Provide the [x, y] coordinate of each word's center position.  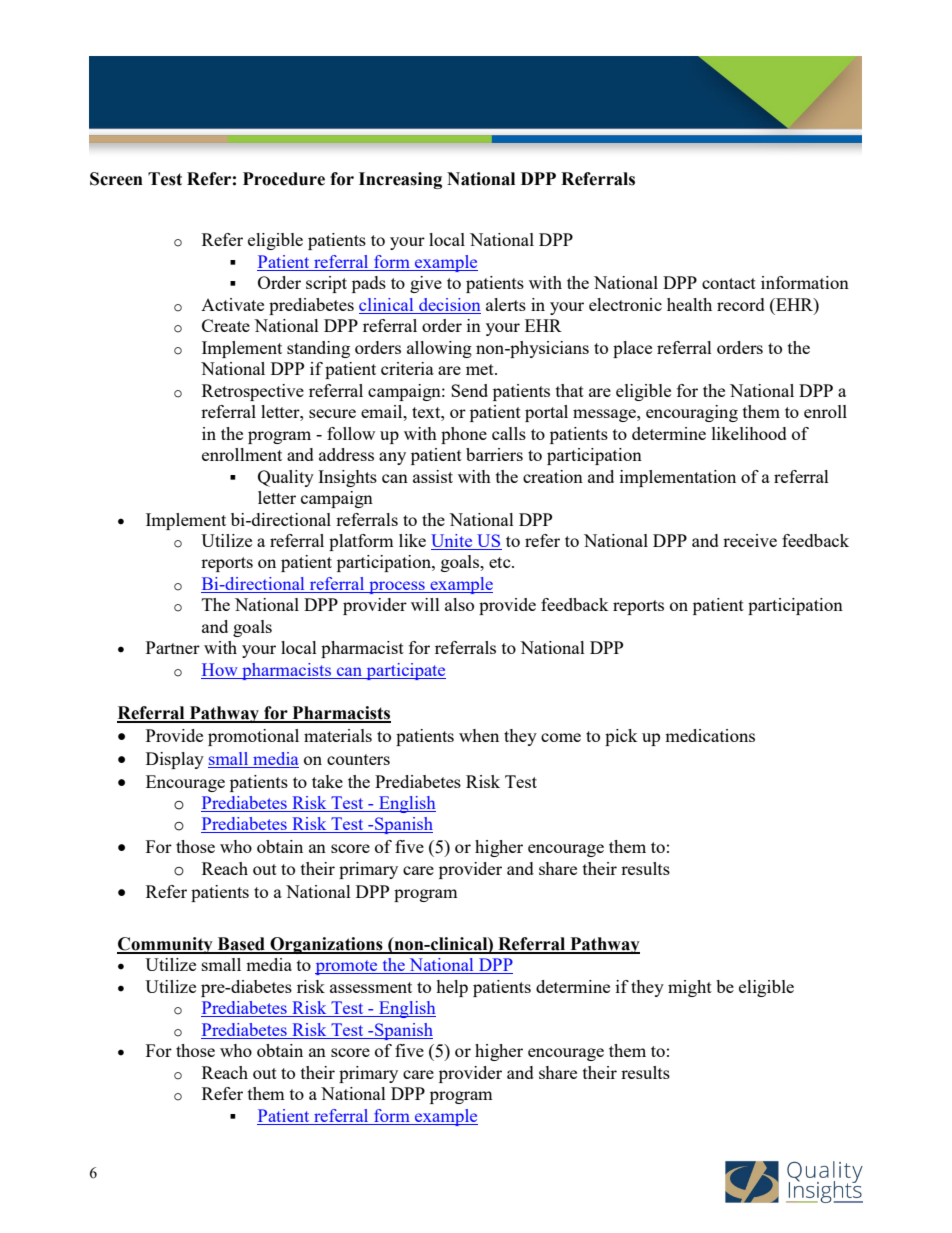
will [425, 604]
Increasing [400, 180]
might [690, 988]
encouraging [692, 413]
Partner [173, 647]
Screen [116, 179]
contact [729, 283]
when [479, 735]
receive [750, 540]
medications [710, 735]
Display [175, 760]
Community [166, 945]
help [452, 988]
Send [469, 390]
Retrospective [253, 392]
